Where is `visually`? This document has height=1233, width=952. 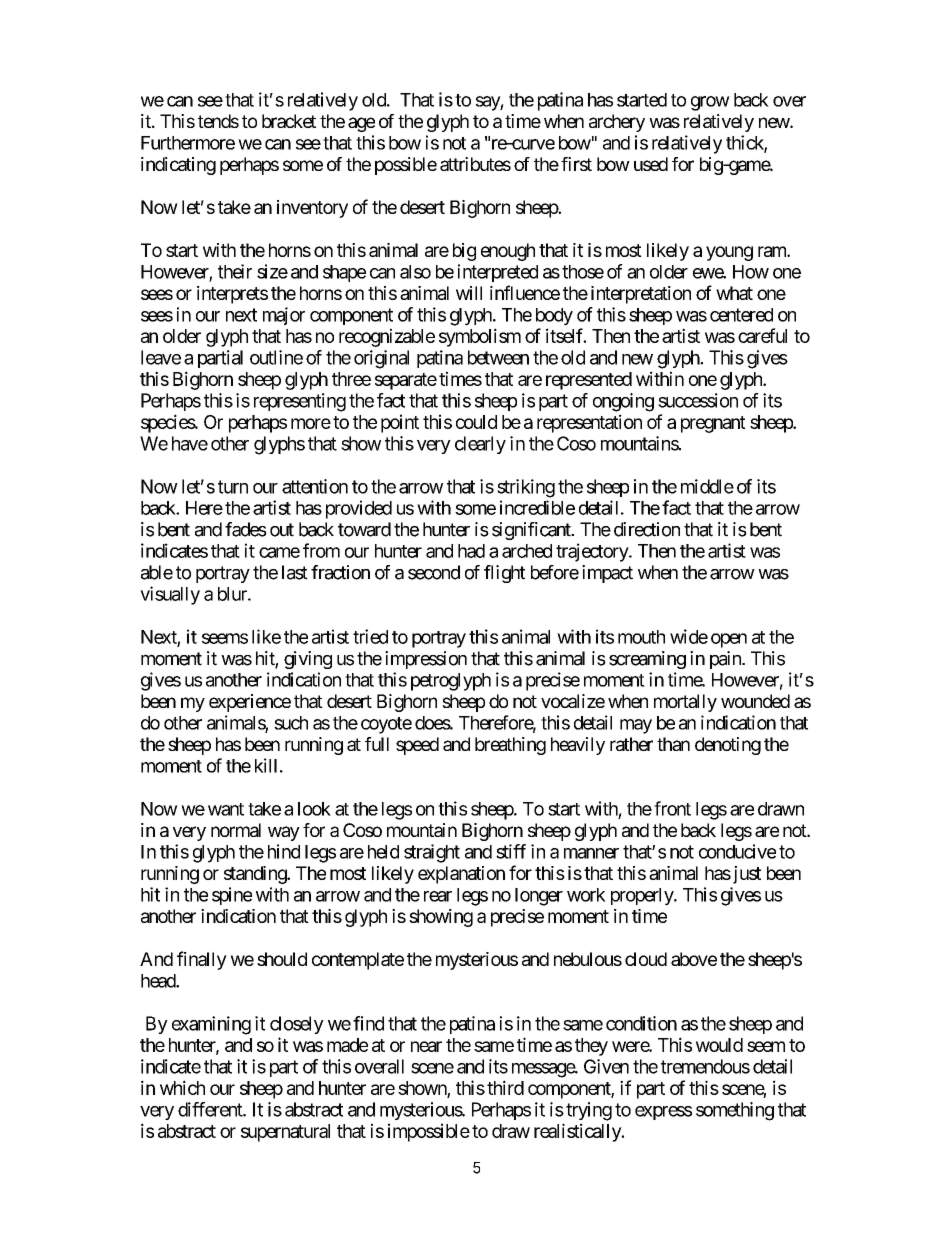 visually is located at coordinates (170, 595).
